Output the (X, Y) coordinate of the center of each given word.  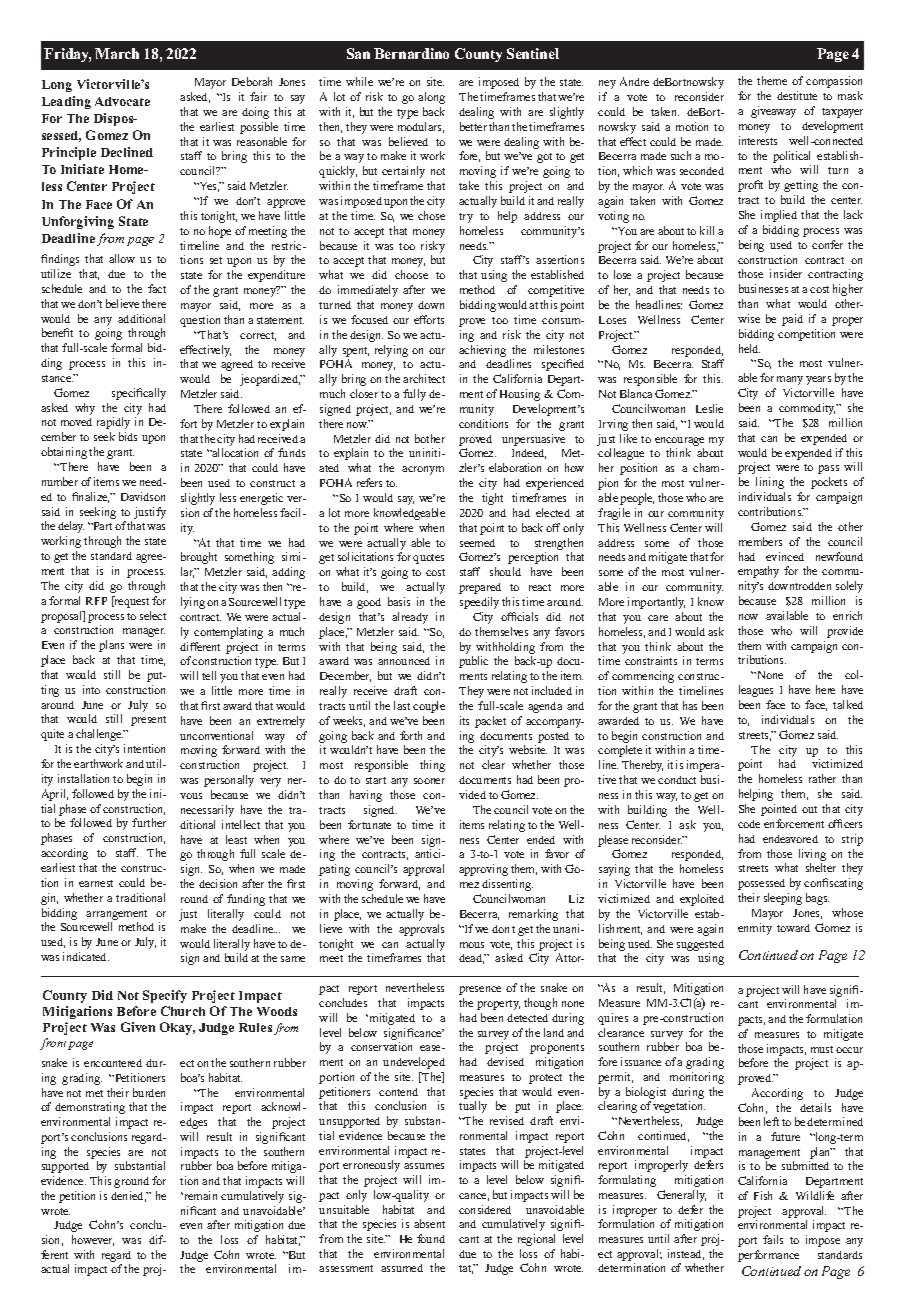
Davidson (143, 496)
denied (129, 1196)
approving (483, 870)
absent (429, 1223)
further (149, 822)
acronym (423, 470)
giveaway (773, 112)
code (749, 824)
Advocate (122, 101)
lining (770, 483)
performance (768, 1256)
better (473, 126)
